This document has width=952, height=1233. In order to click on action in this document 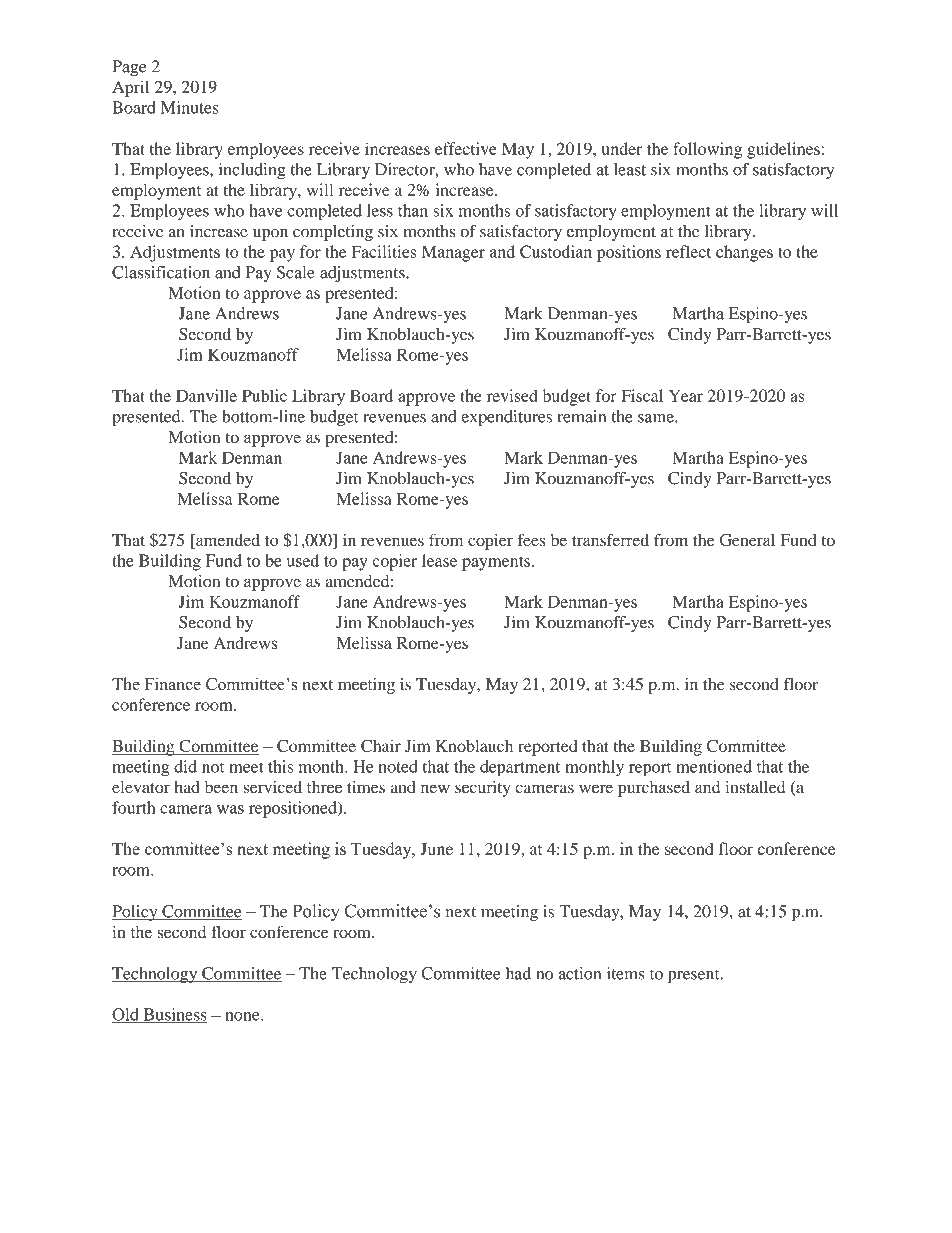, I will do `click(580, 973)`.
